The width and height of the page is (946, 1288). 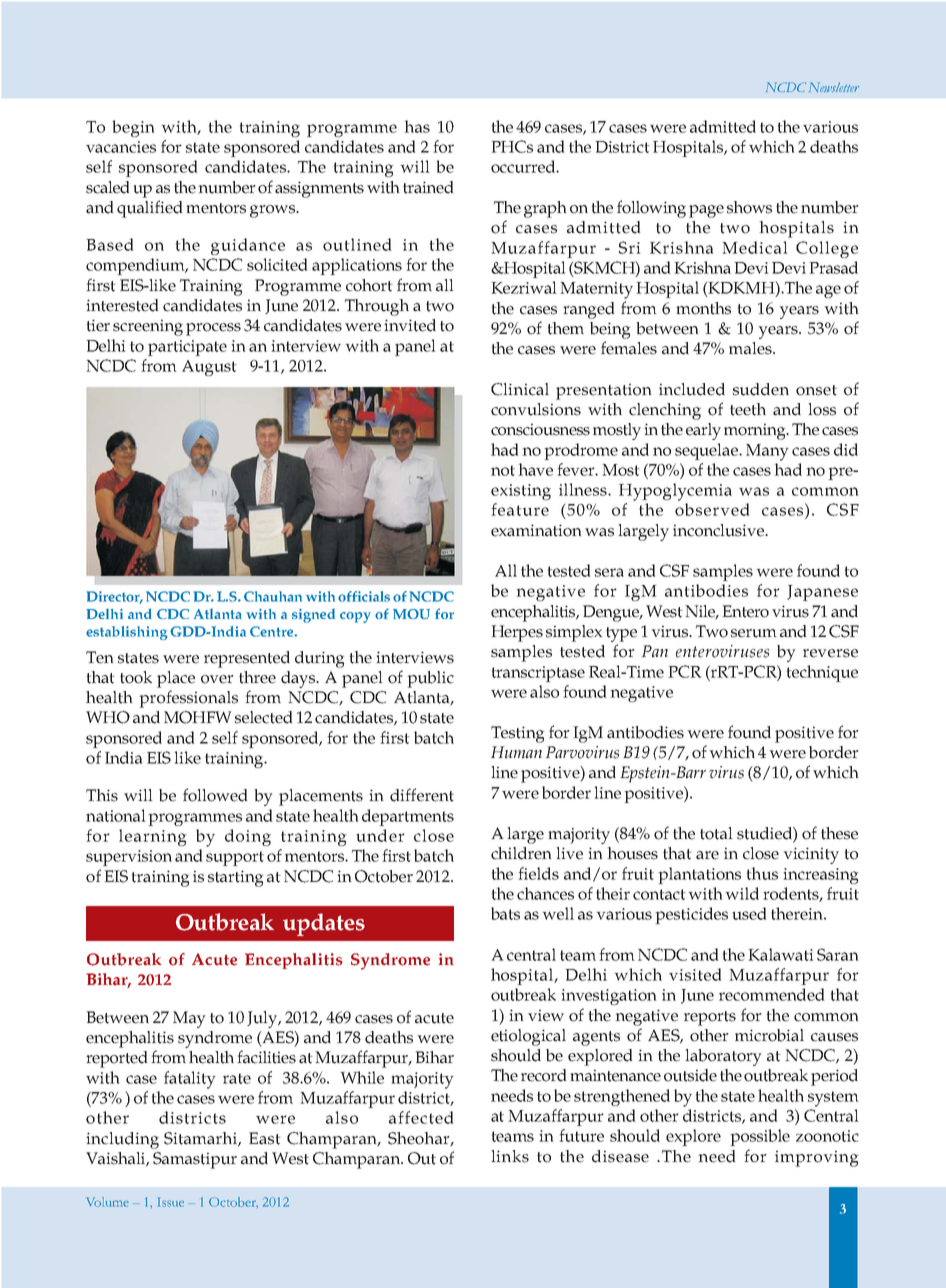 What do you see at coordinates (767, 452) in the page?
I see `Many` at bounding box center [767, 452].
